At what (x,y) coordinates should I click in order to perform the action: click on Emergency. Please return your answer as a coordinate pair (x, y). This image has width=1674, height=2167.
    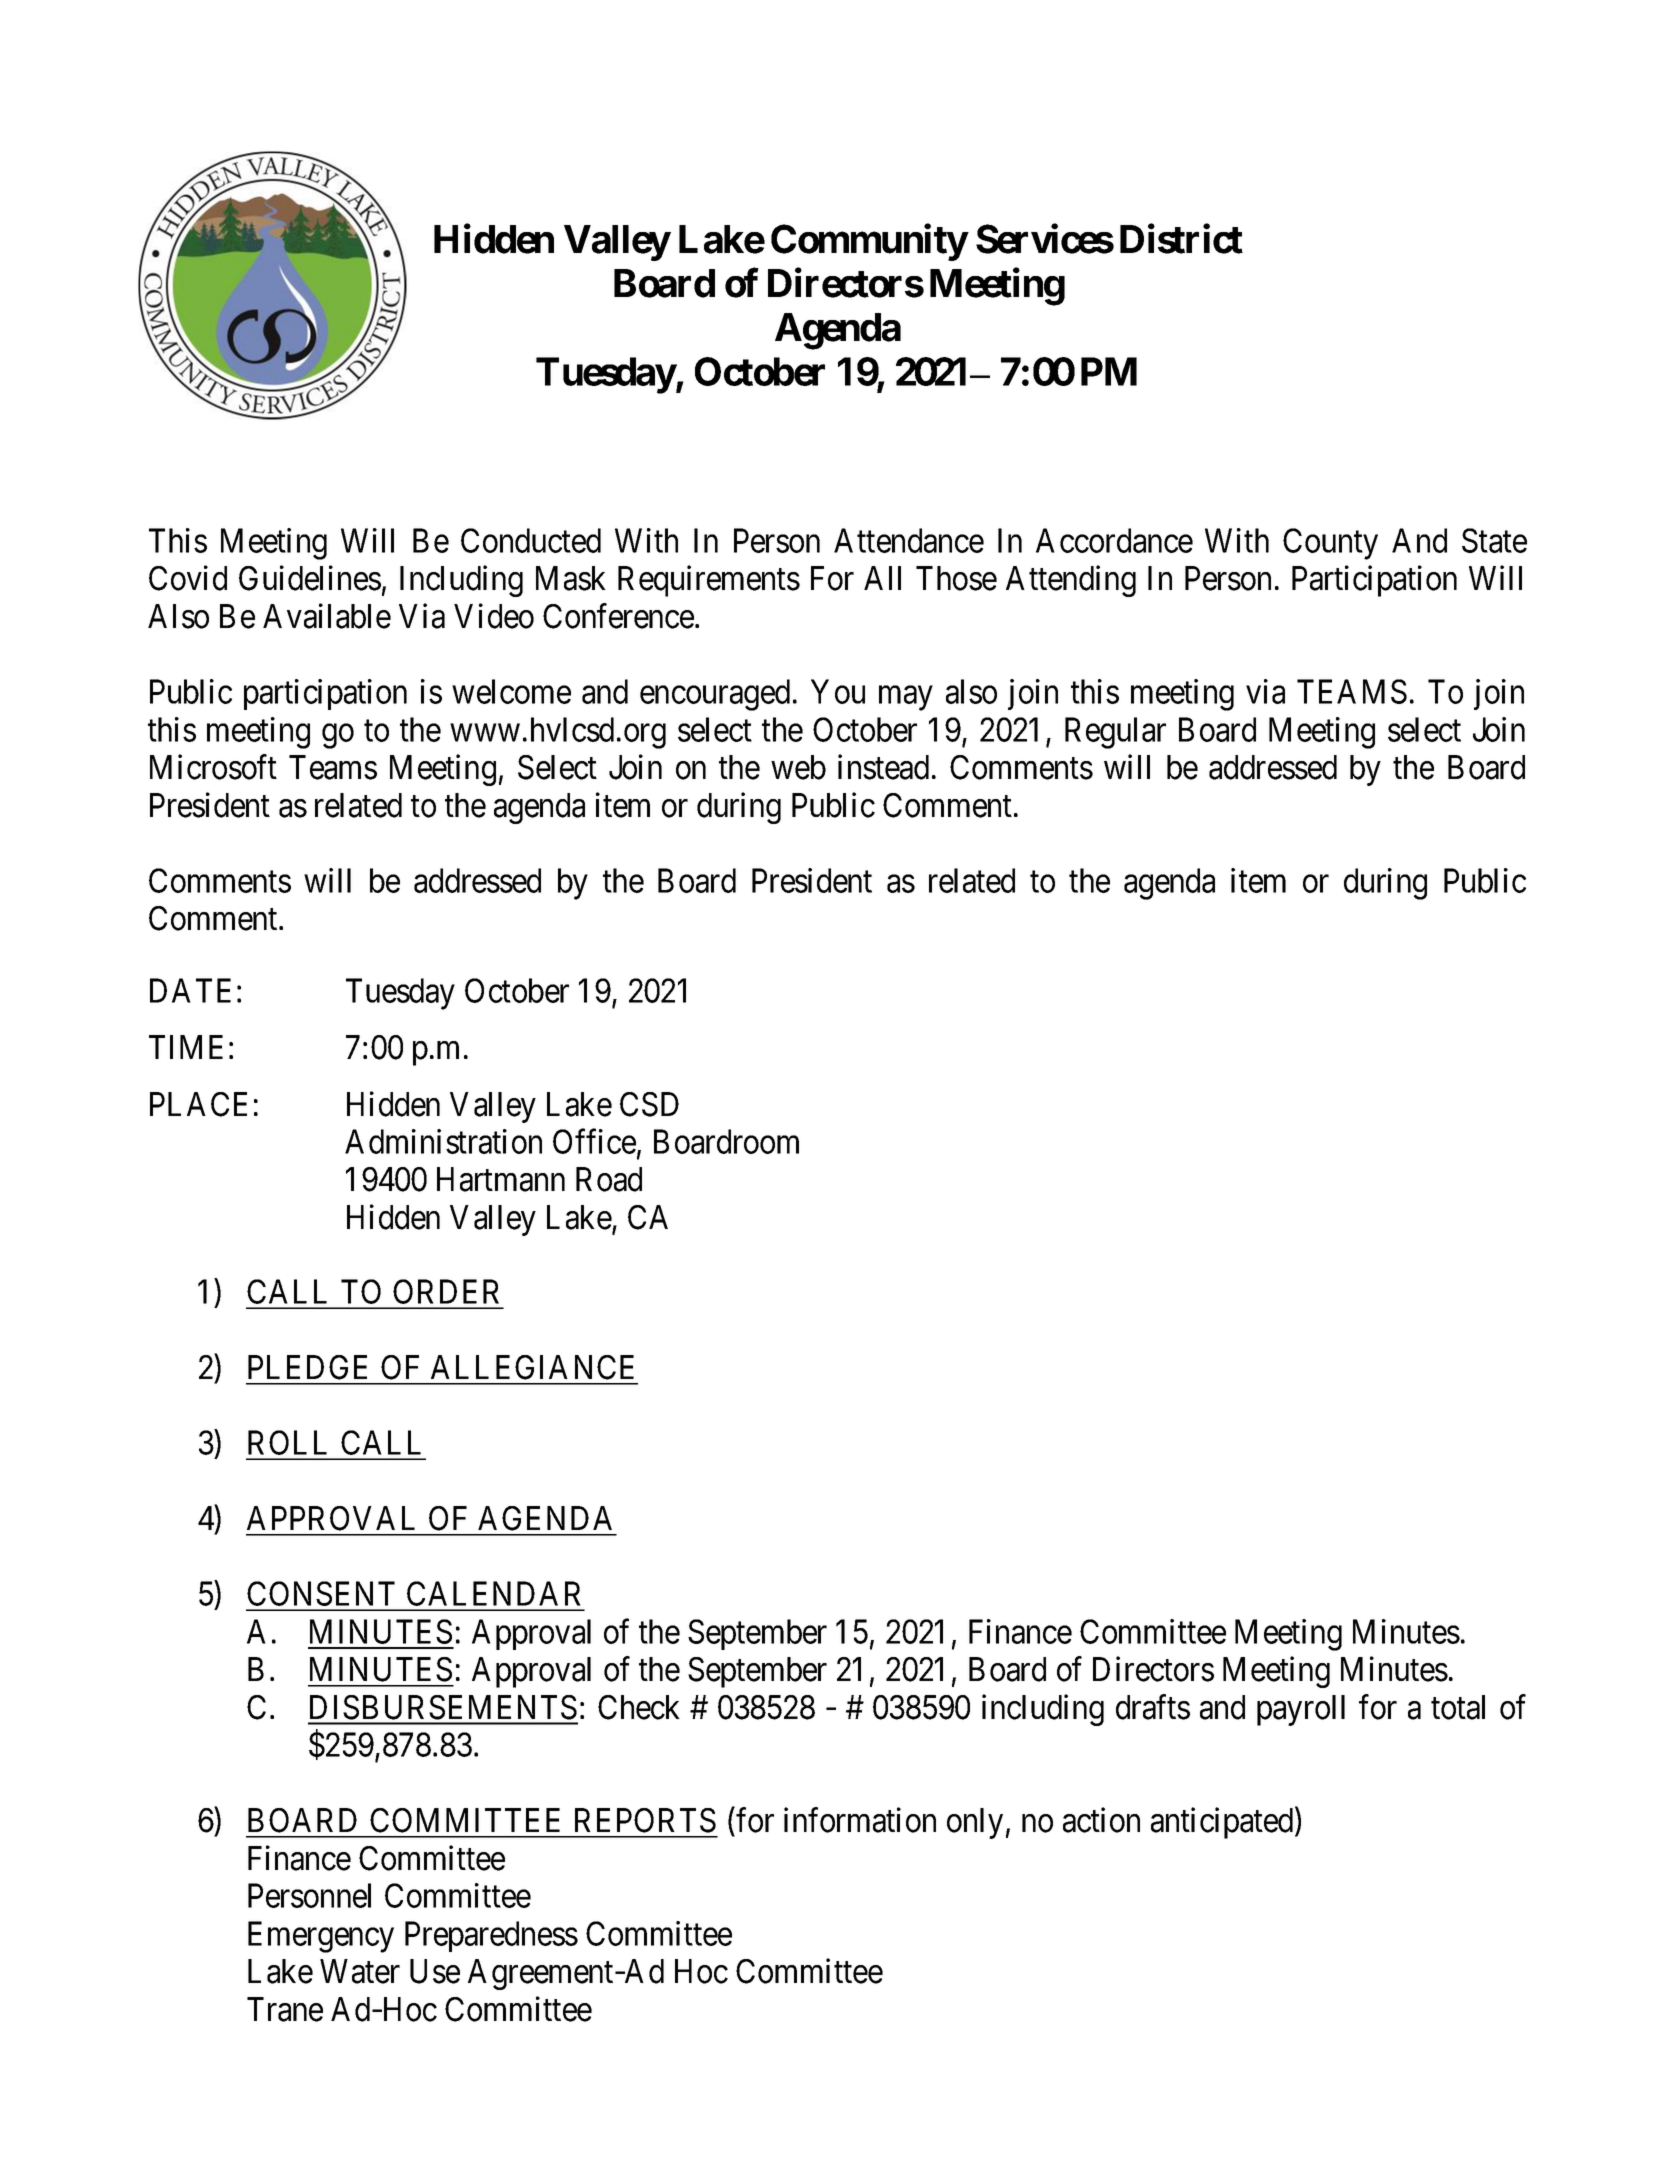
    Looking at the image, I should click on (321, 1937).
